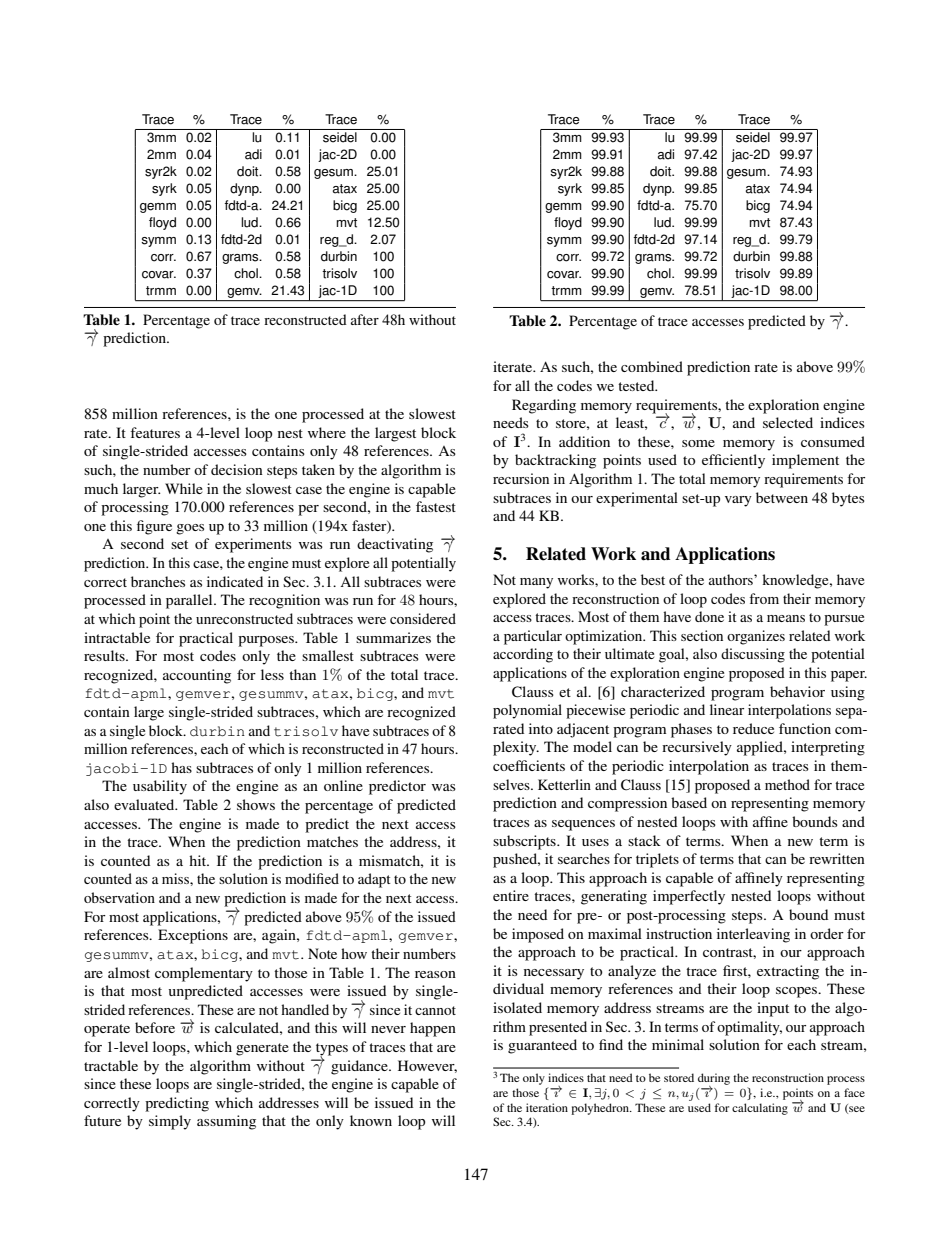 The height and width of the image is (1233, 952). What do you see at coordinates (170, 1122) in the image?
I see `simply` at bounding box center [170, 1122].
